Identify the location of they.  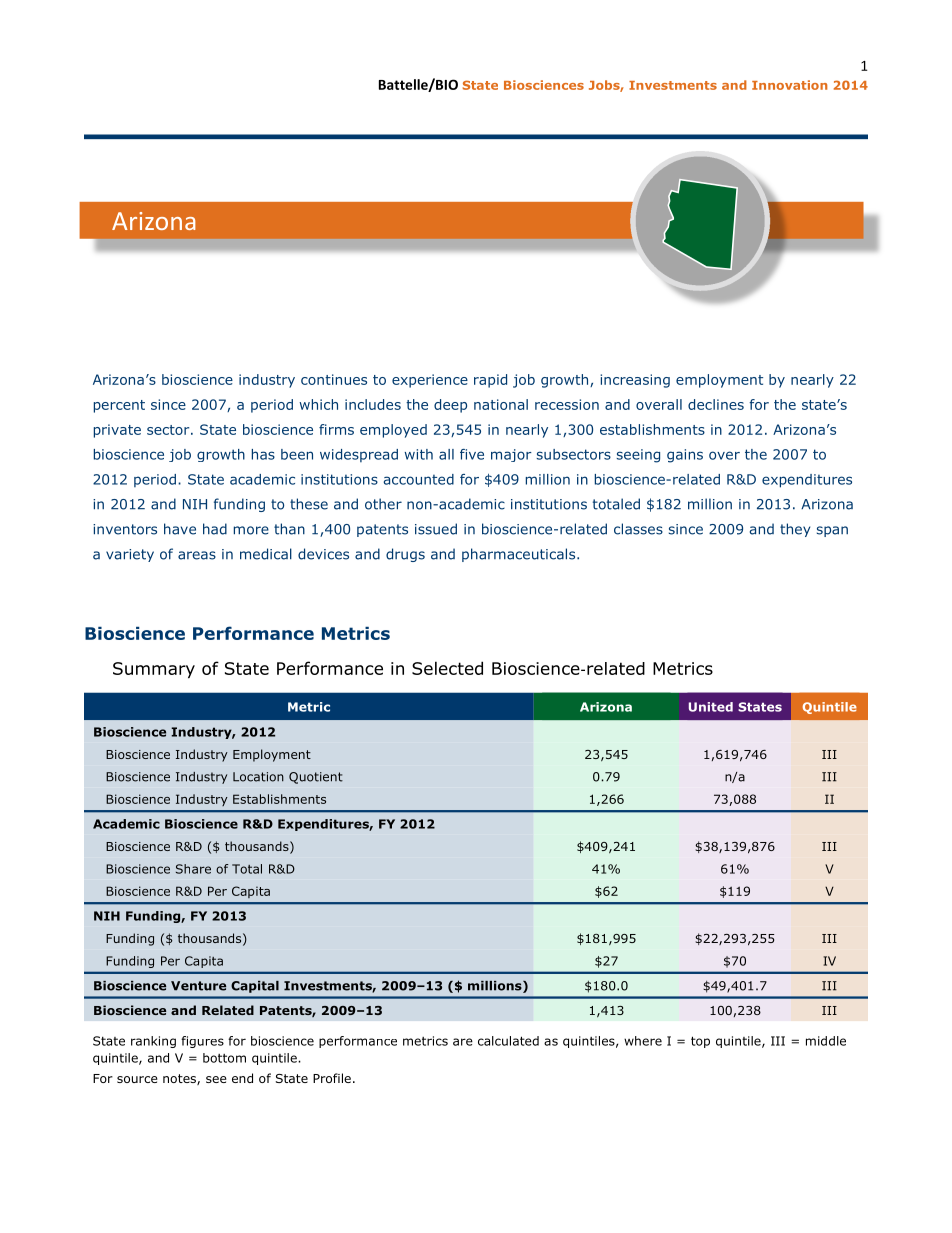
(795, 530).
